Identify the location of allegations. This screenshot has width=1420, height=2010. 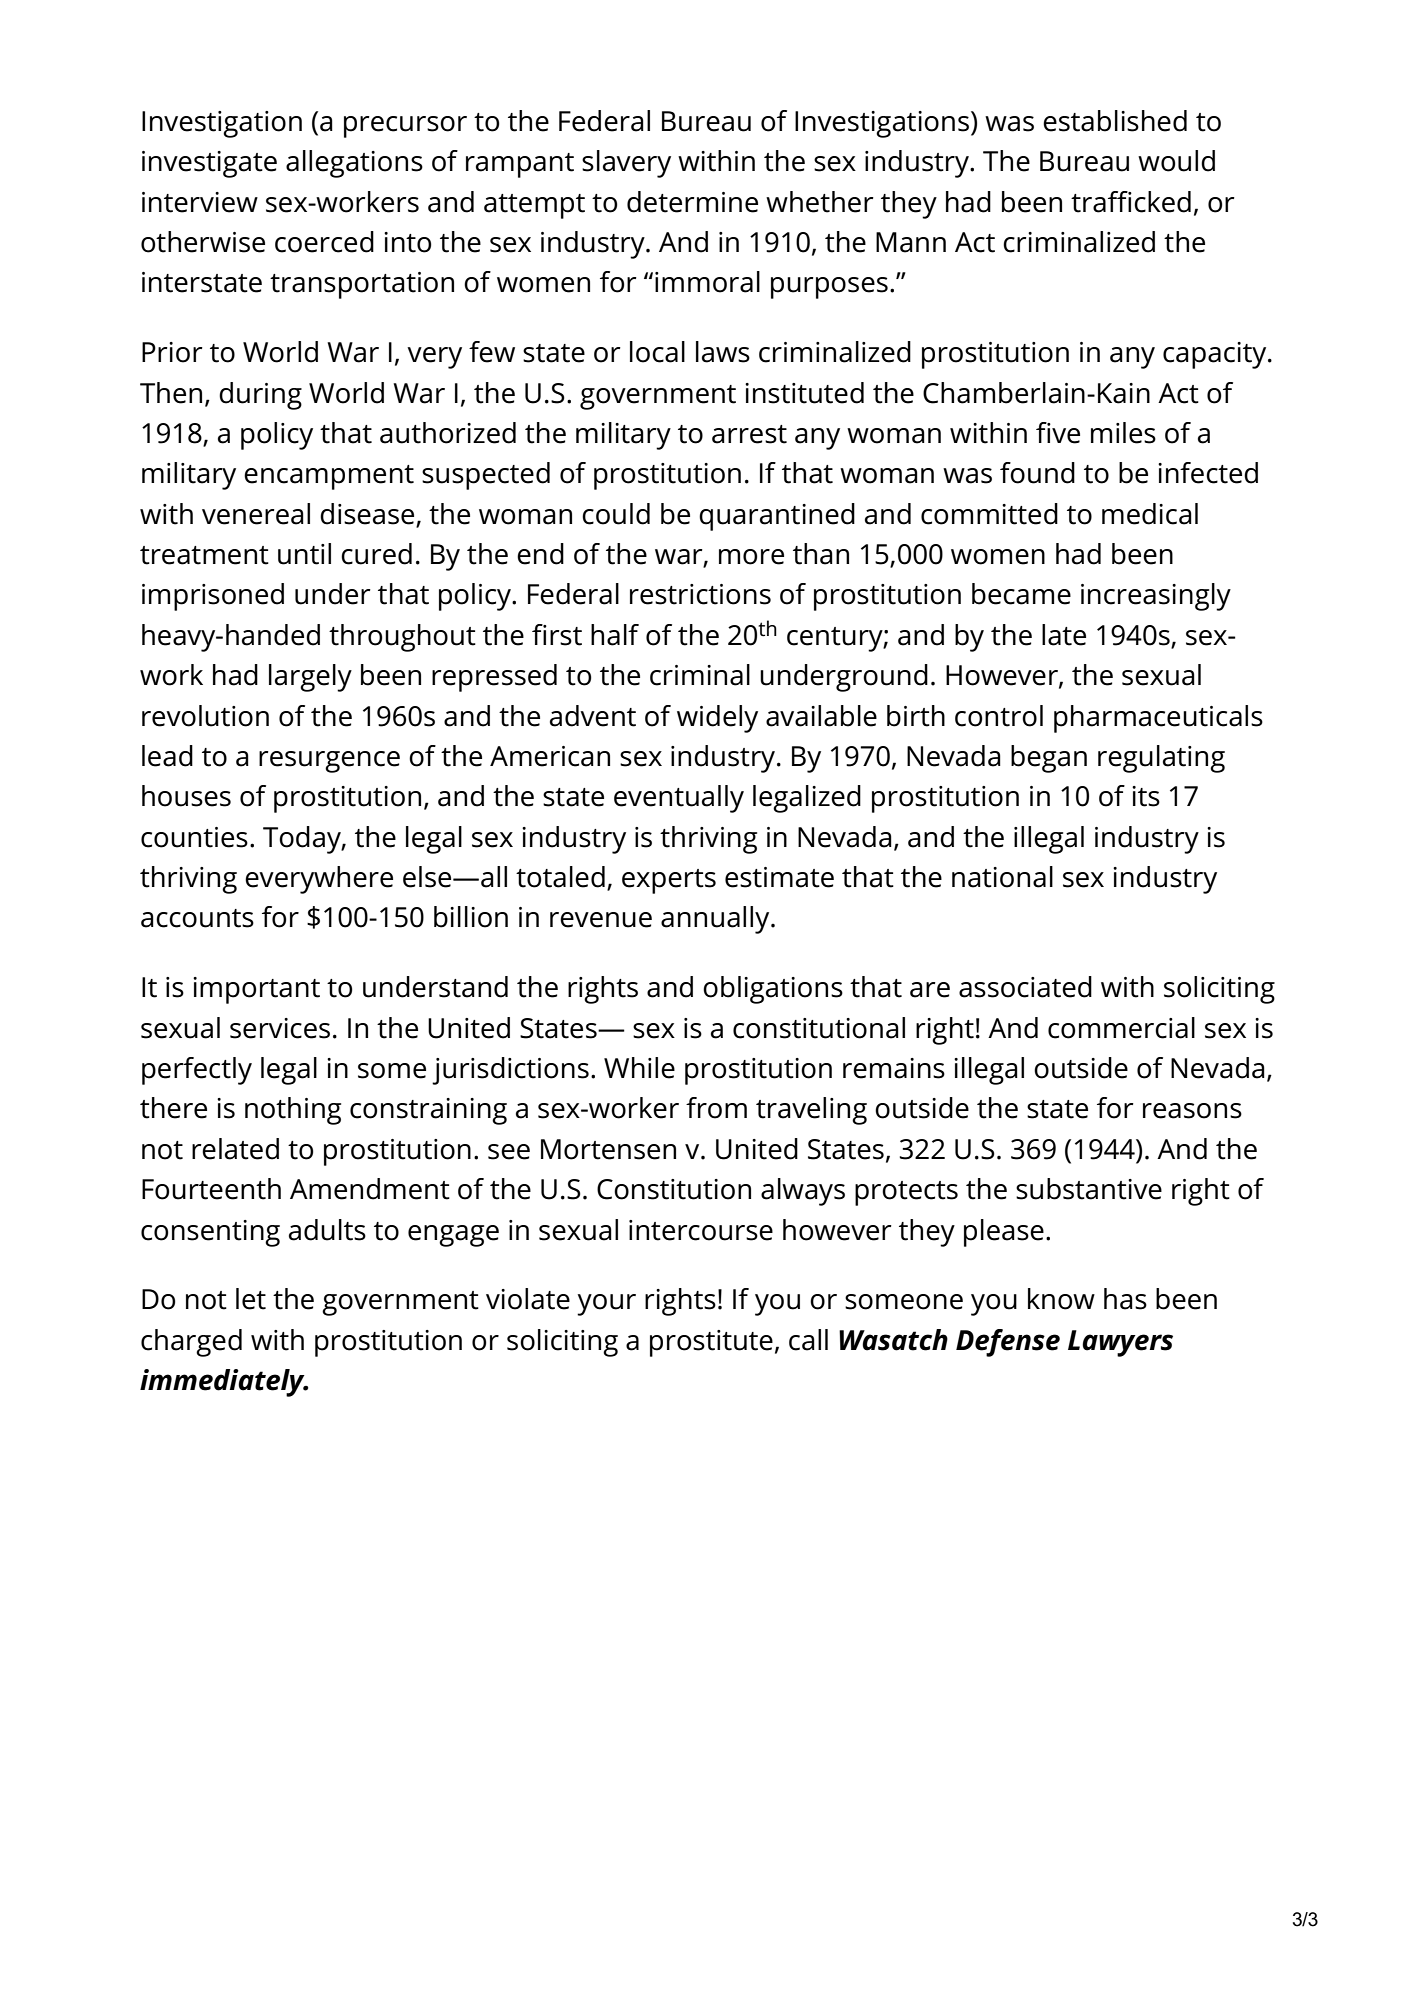
(354, 164).
